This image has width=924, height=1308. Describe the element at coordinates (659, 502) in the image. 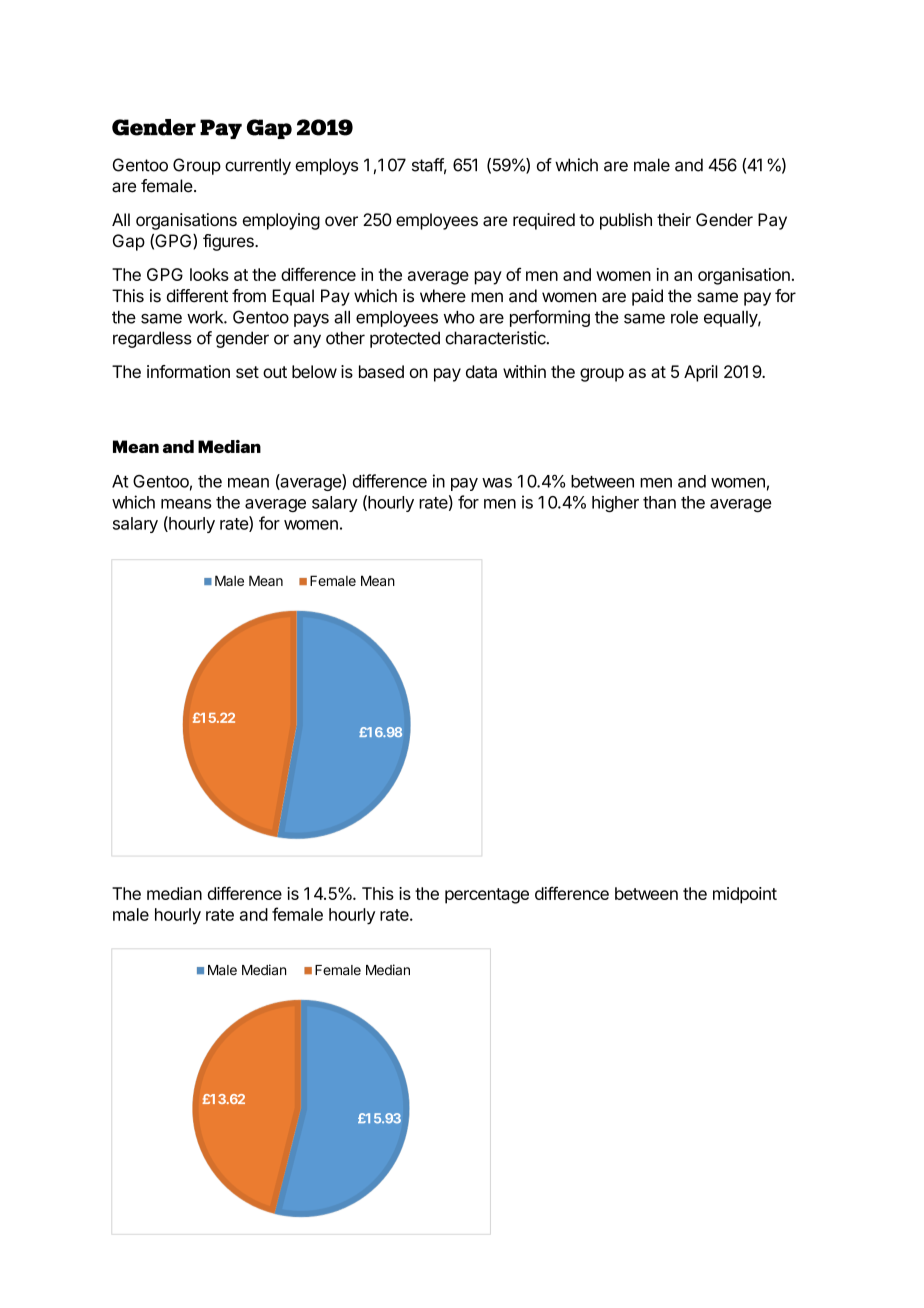

I see `than` at that location.
